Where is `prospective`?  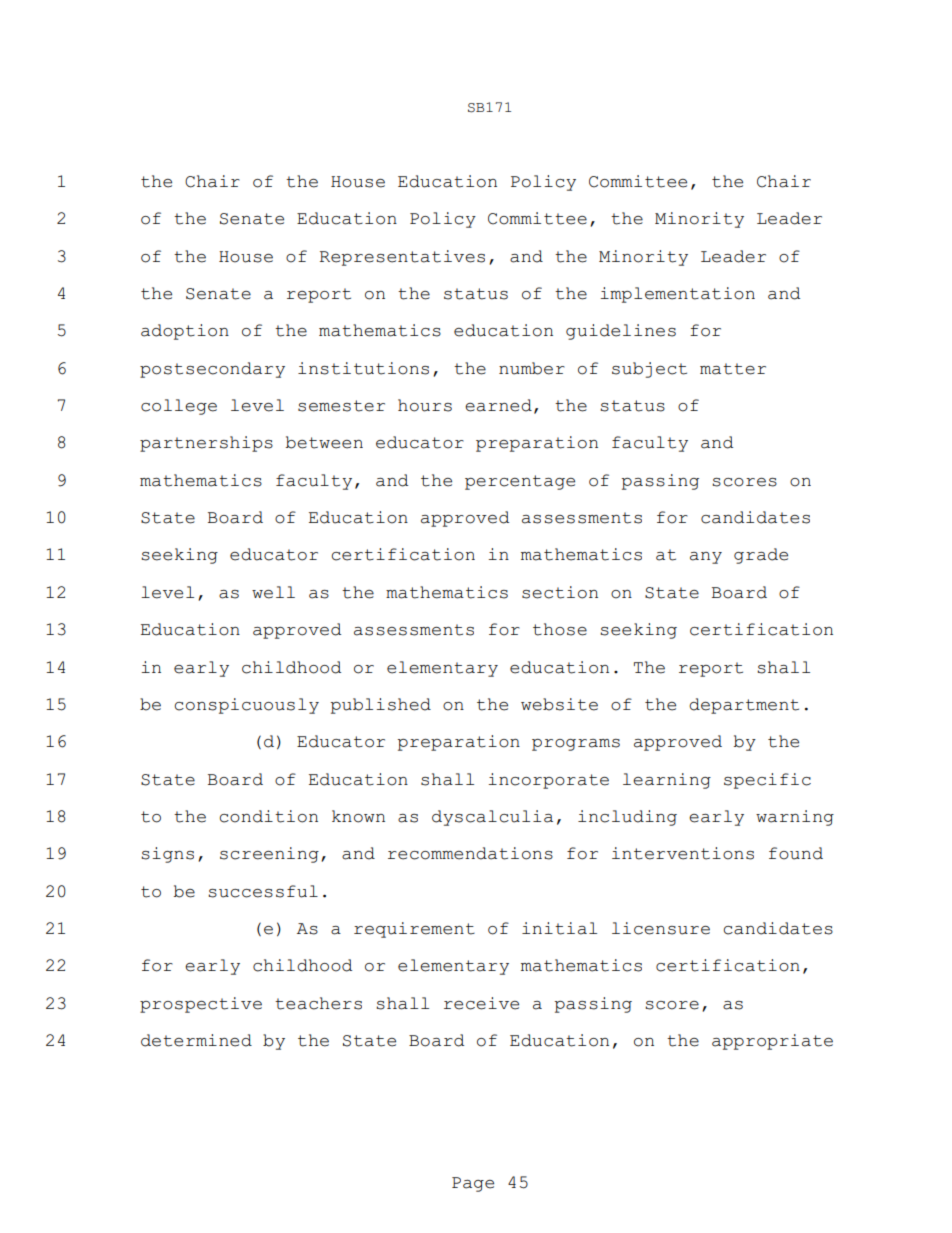 prospective is located at coordinates (201, 1005).
